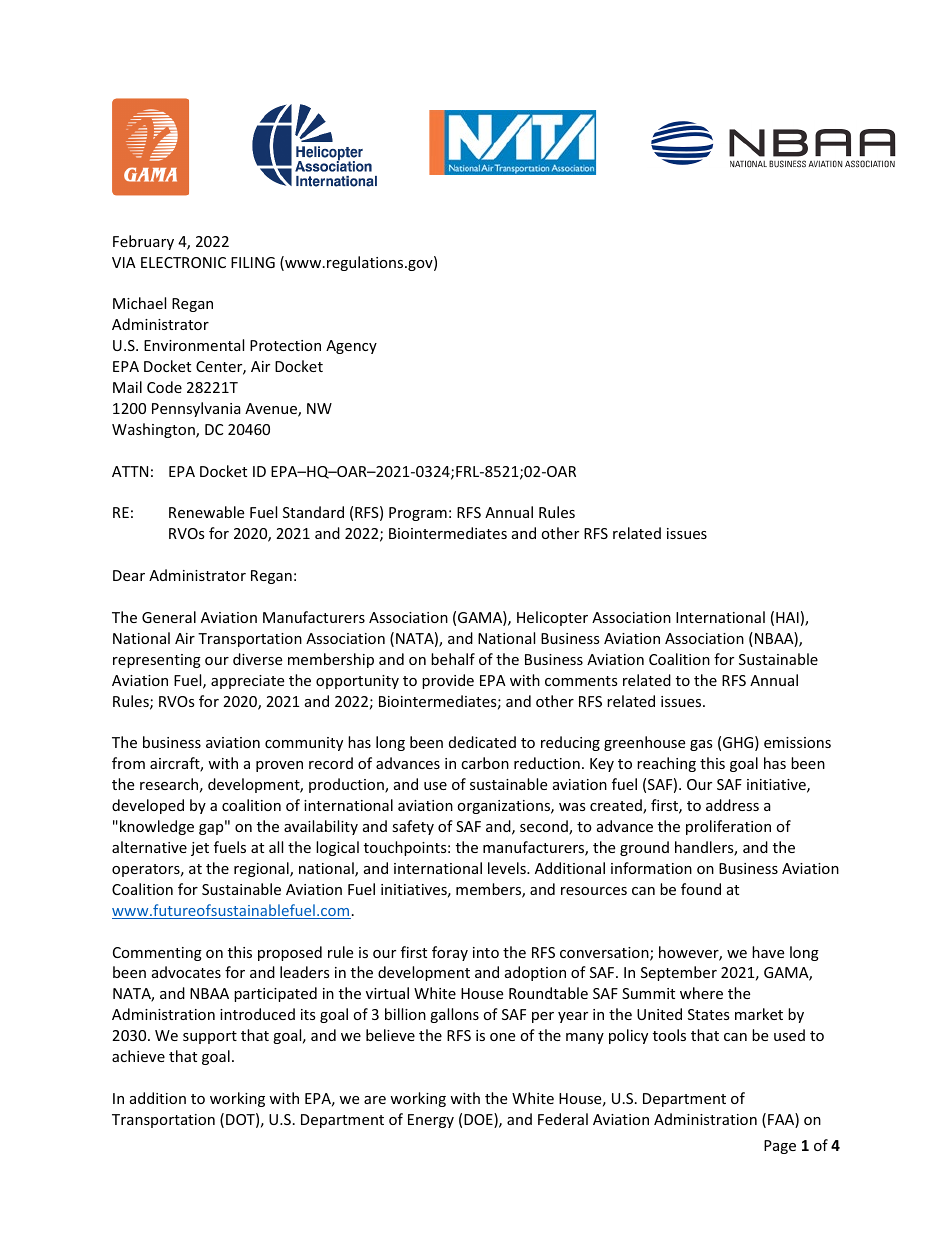 This screenshot has height=1233, width=952. Describe the element at coordinates (285, 345) in the screenshot. I see `Protection` at that location.
